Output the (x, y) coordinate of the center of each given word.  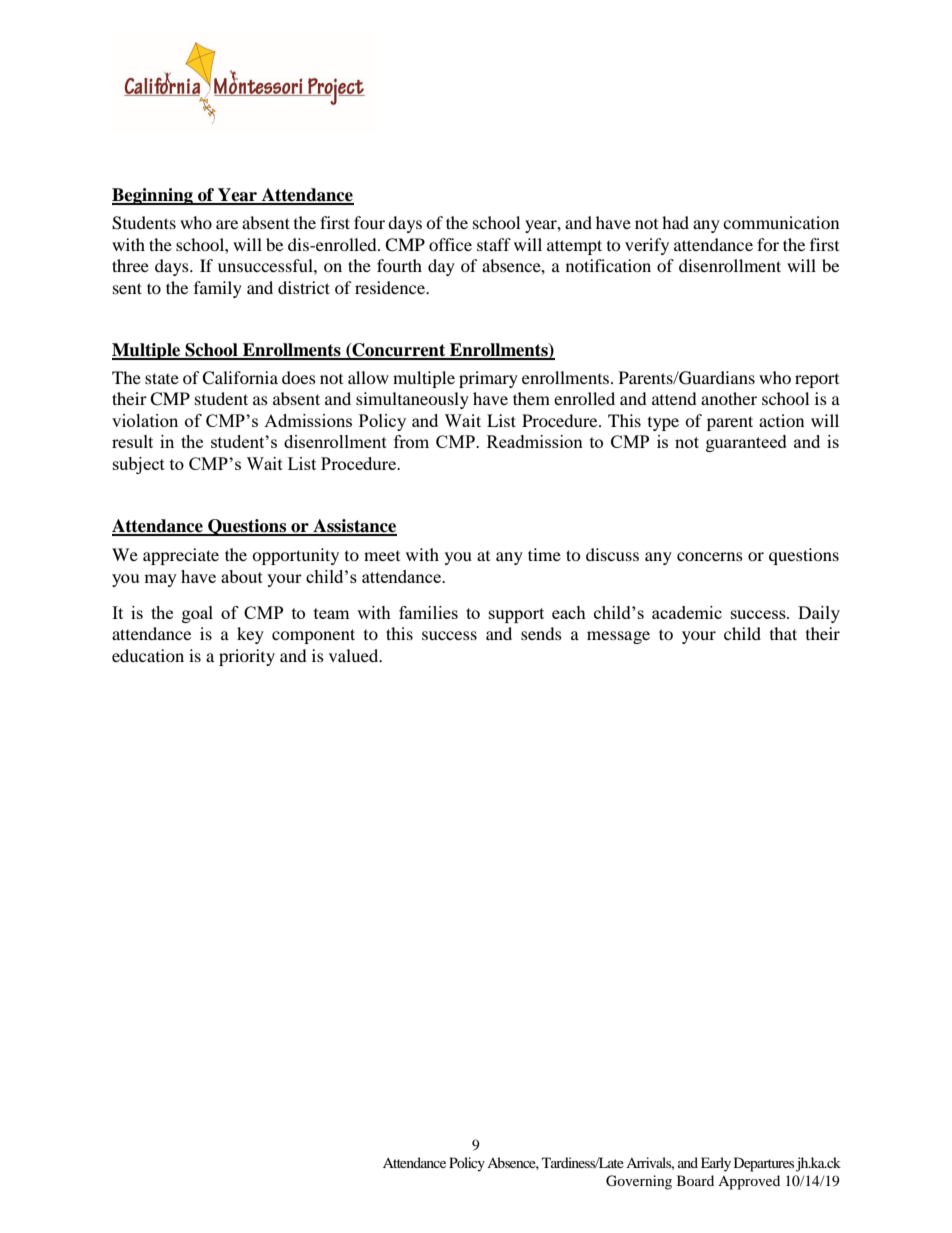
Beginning (153, 196)
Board (695, 1180)
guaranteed (746, 443)
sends (541, 633)
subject (139, 465)
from (411, 441)
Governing (639, 1182)
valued (355, 655)
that (783, 633)
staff (494, 244)
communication (781, 222)
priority (247, 657)
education (148, 655)
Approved (749, 1182)
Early (716, 1164)
